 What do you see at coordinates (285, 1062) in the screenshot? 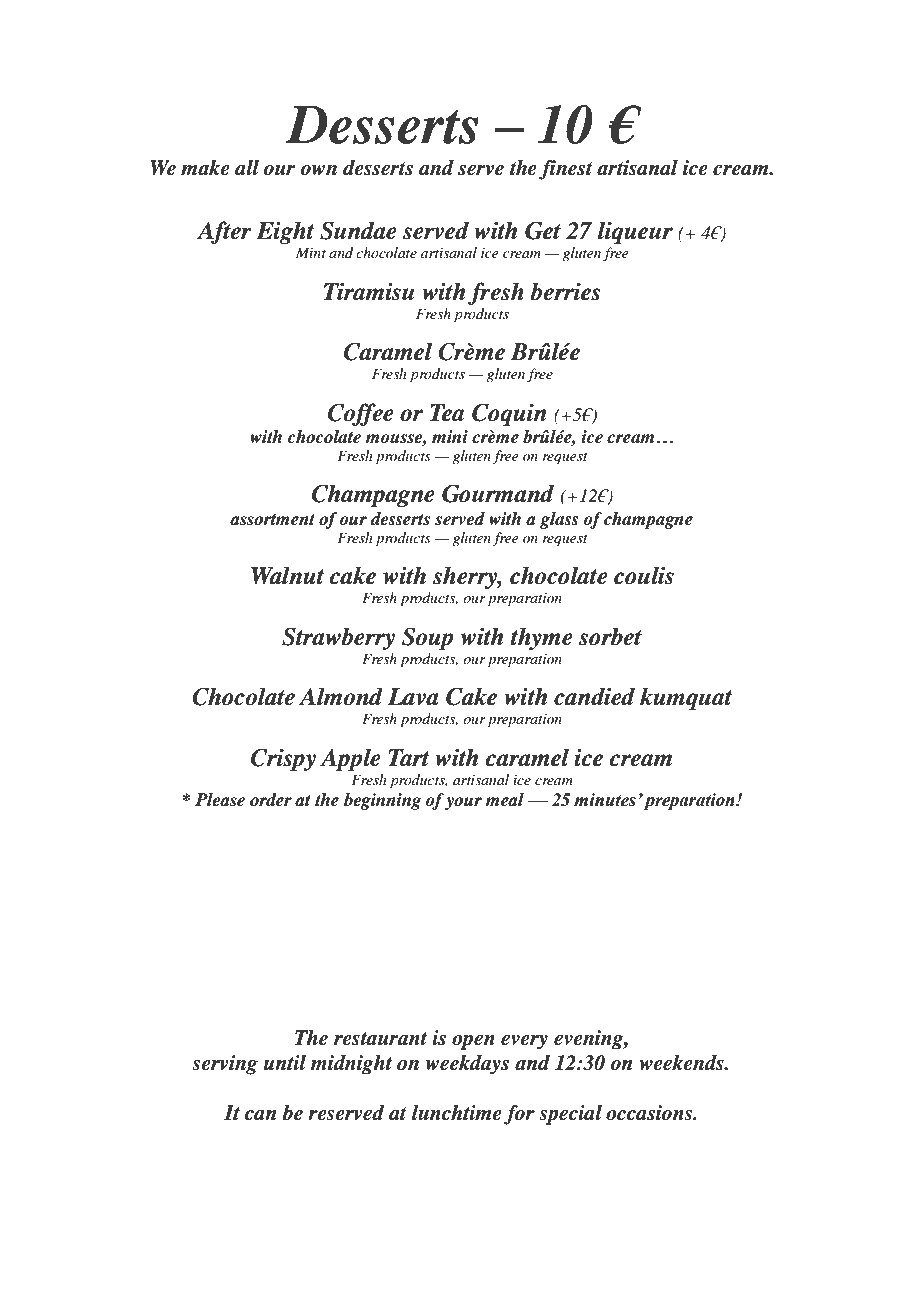
I see `until` at bounding box center [285, 1062].
